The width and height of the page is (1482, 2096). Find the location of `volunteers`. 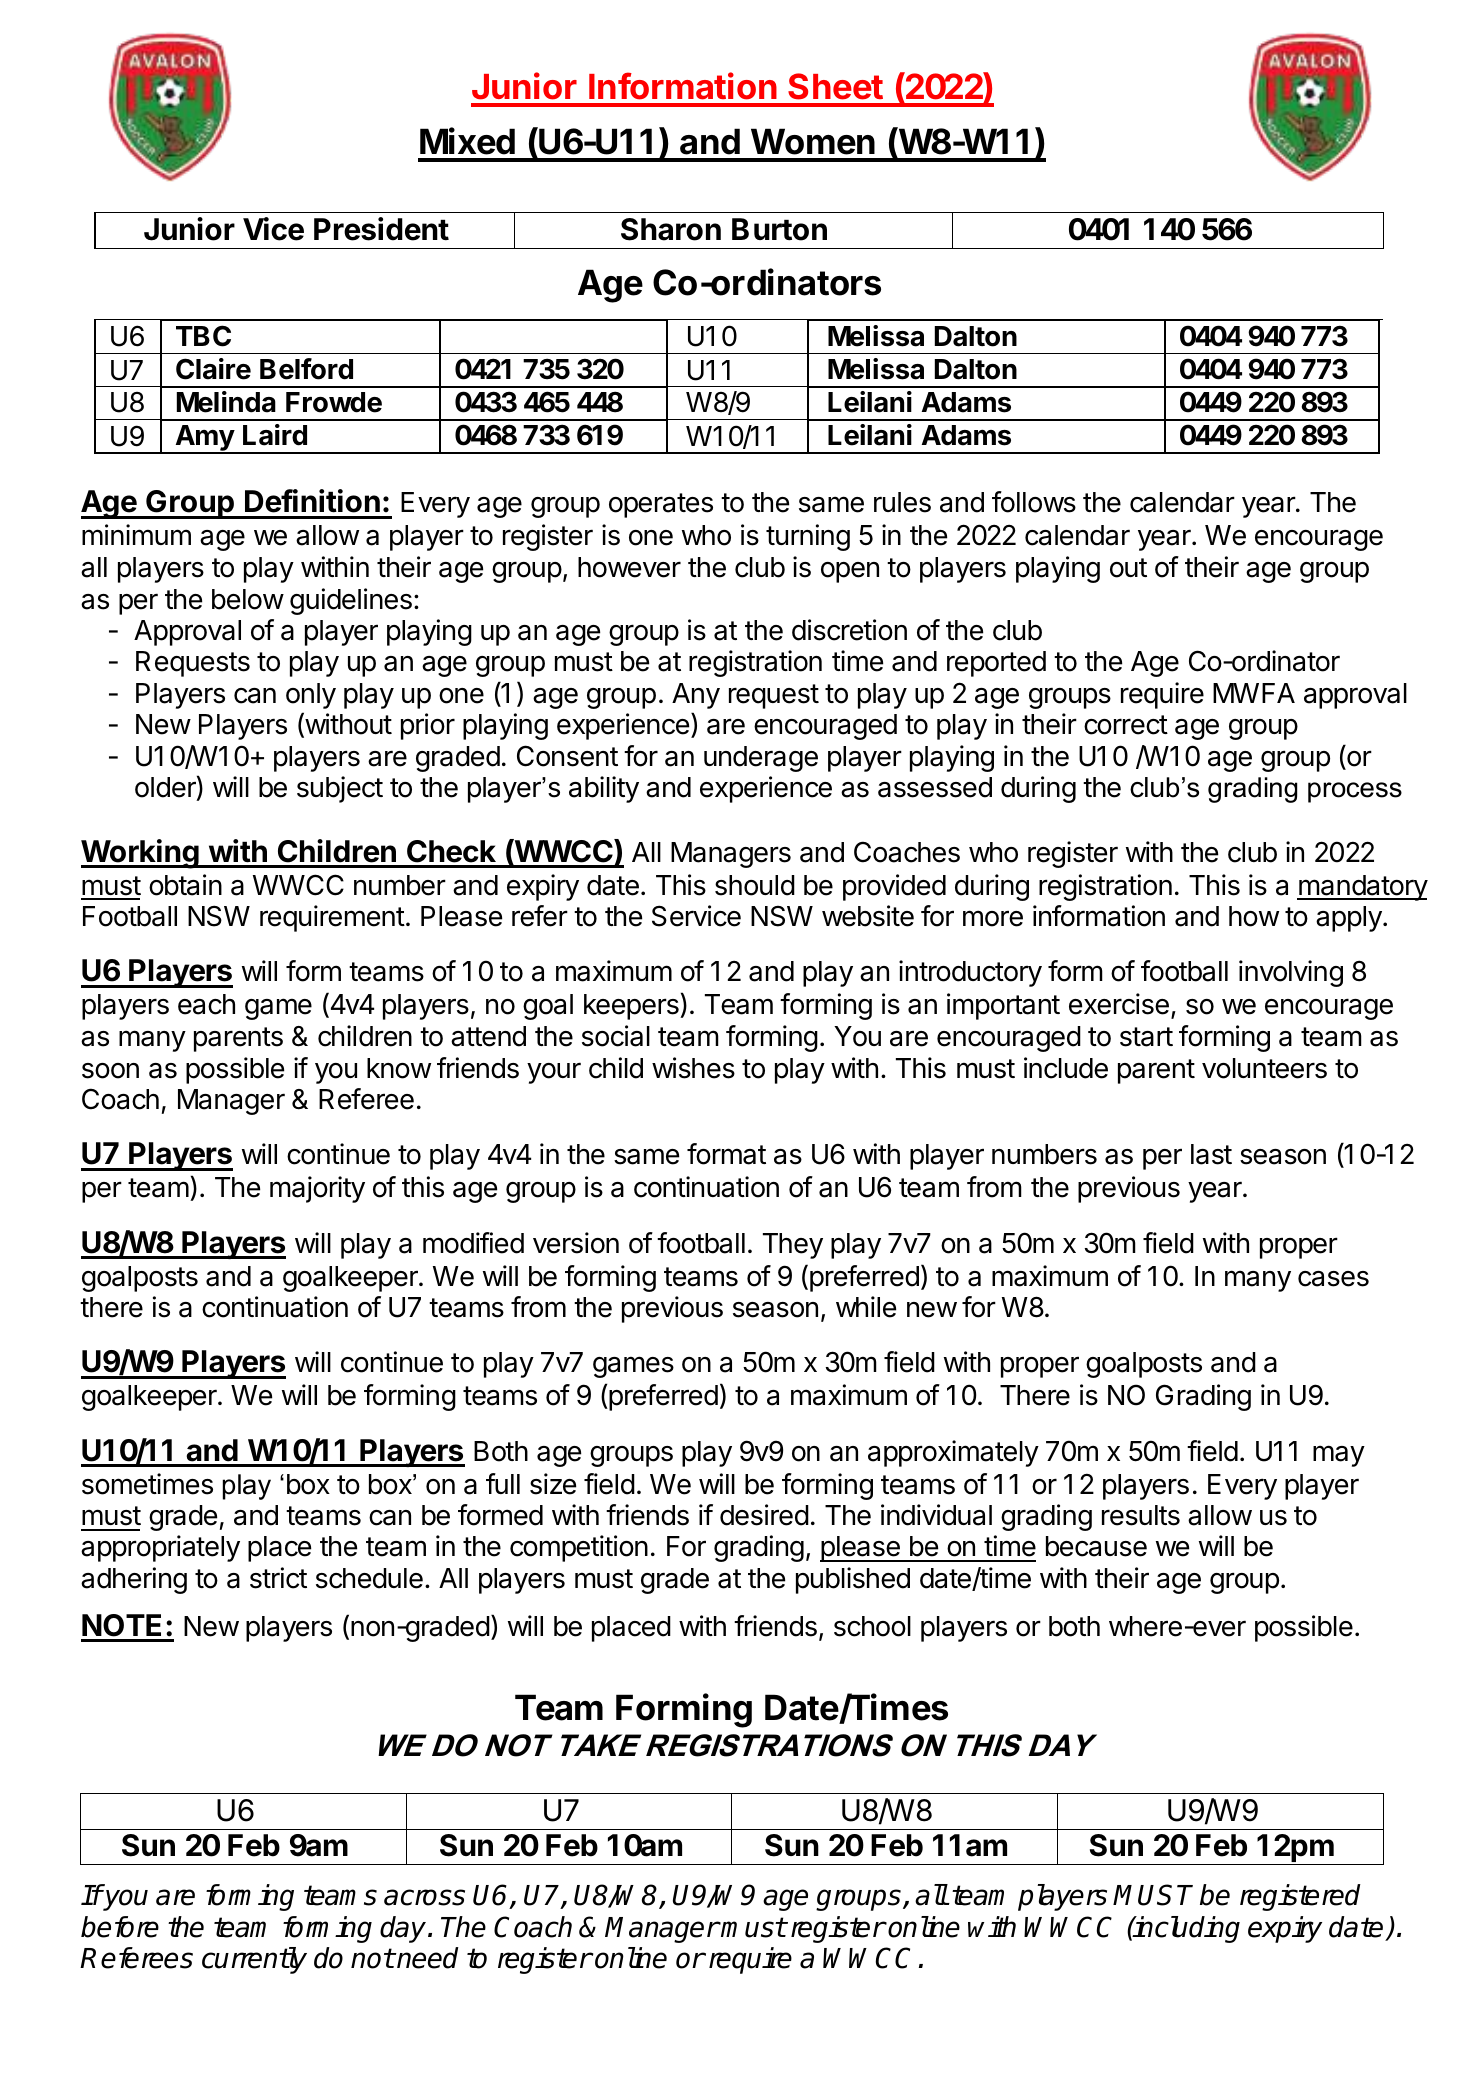

volunteers is located at coordinates (1264, 1068).
